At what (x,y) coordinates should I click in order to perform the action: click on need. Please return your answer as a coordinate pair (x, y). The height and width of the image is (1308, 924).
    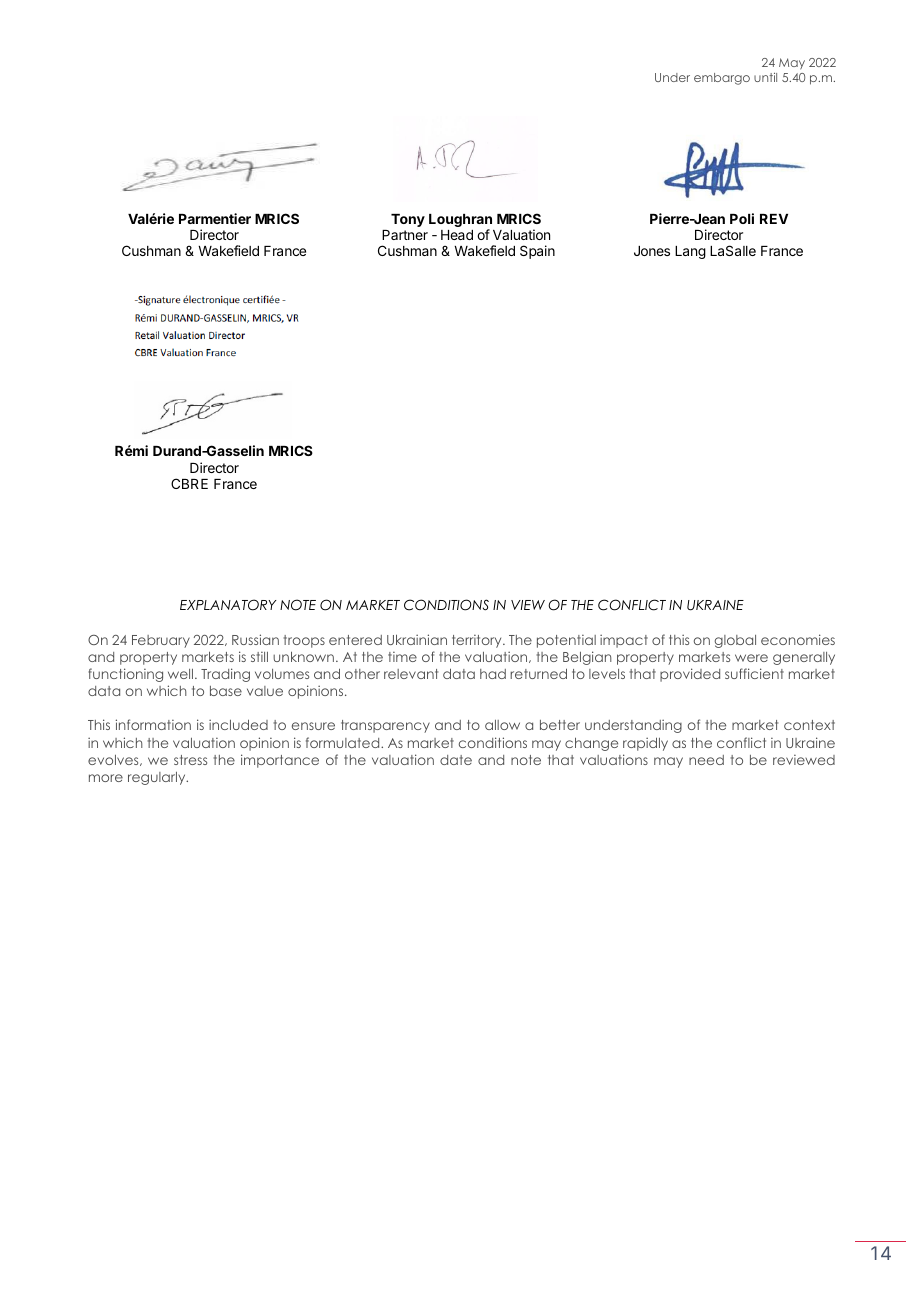
    Looking at the image, I should click on (706, 760).
